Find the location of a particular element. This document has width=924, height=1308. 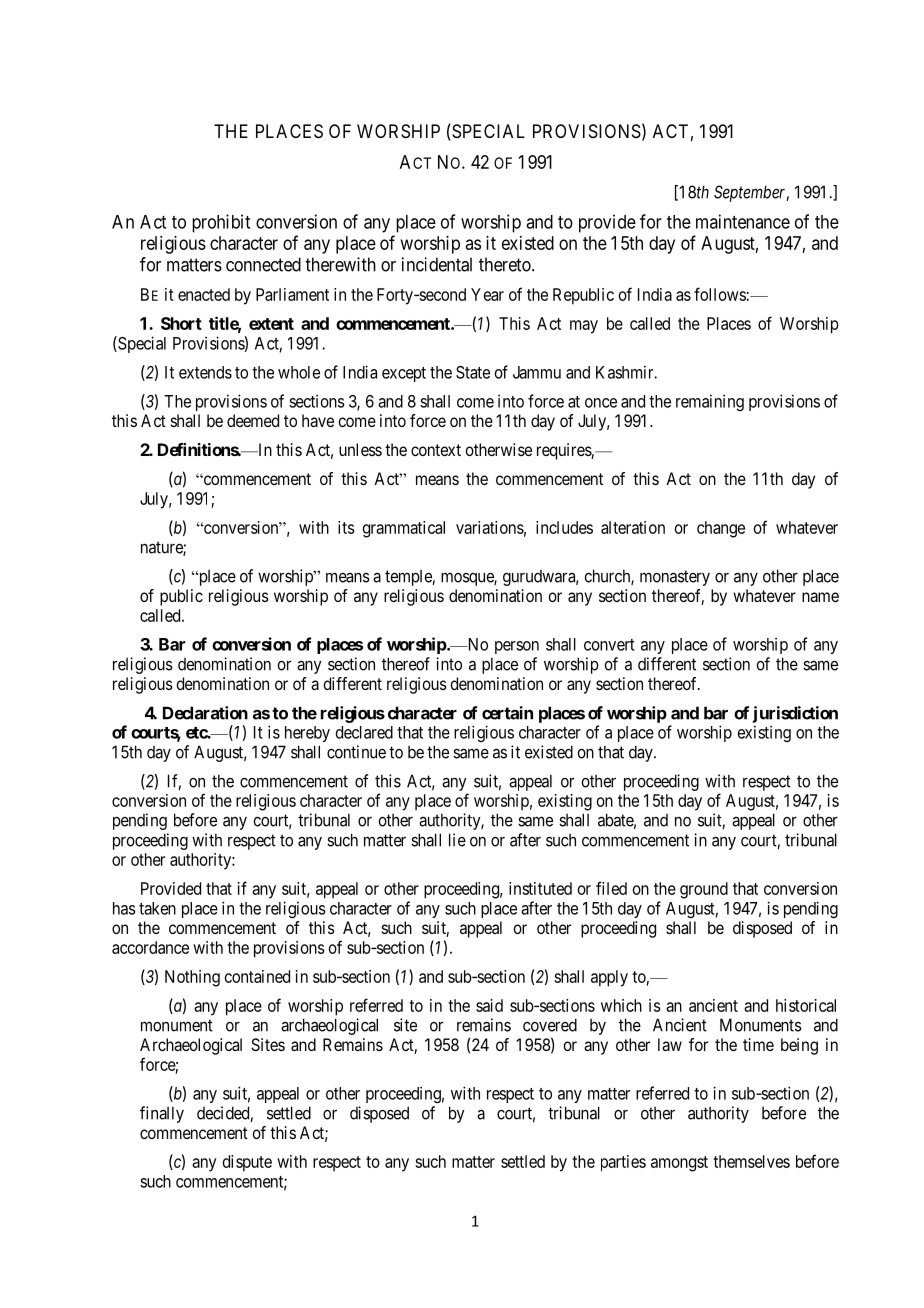

prohibit is located at coordinates (221, 223).
